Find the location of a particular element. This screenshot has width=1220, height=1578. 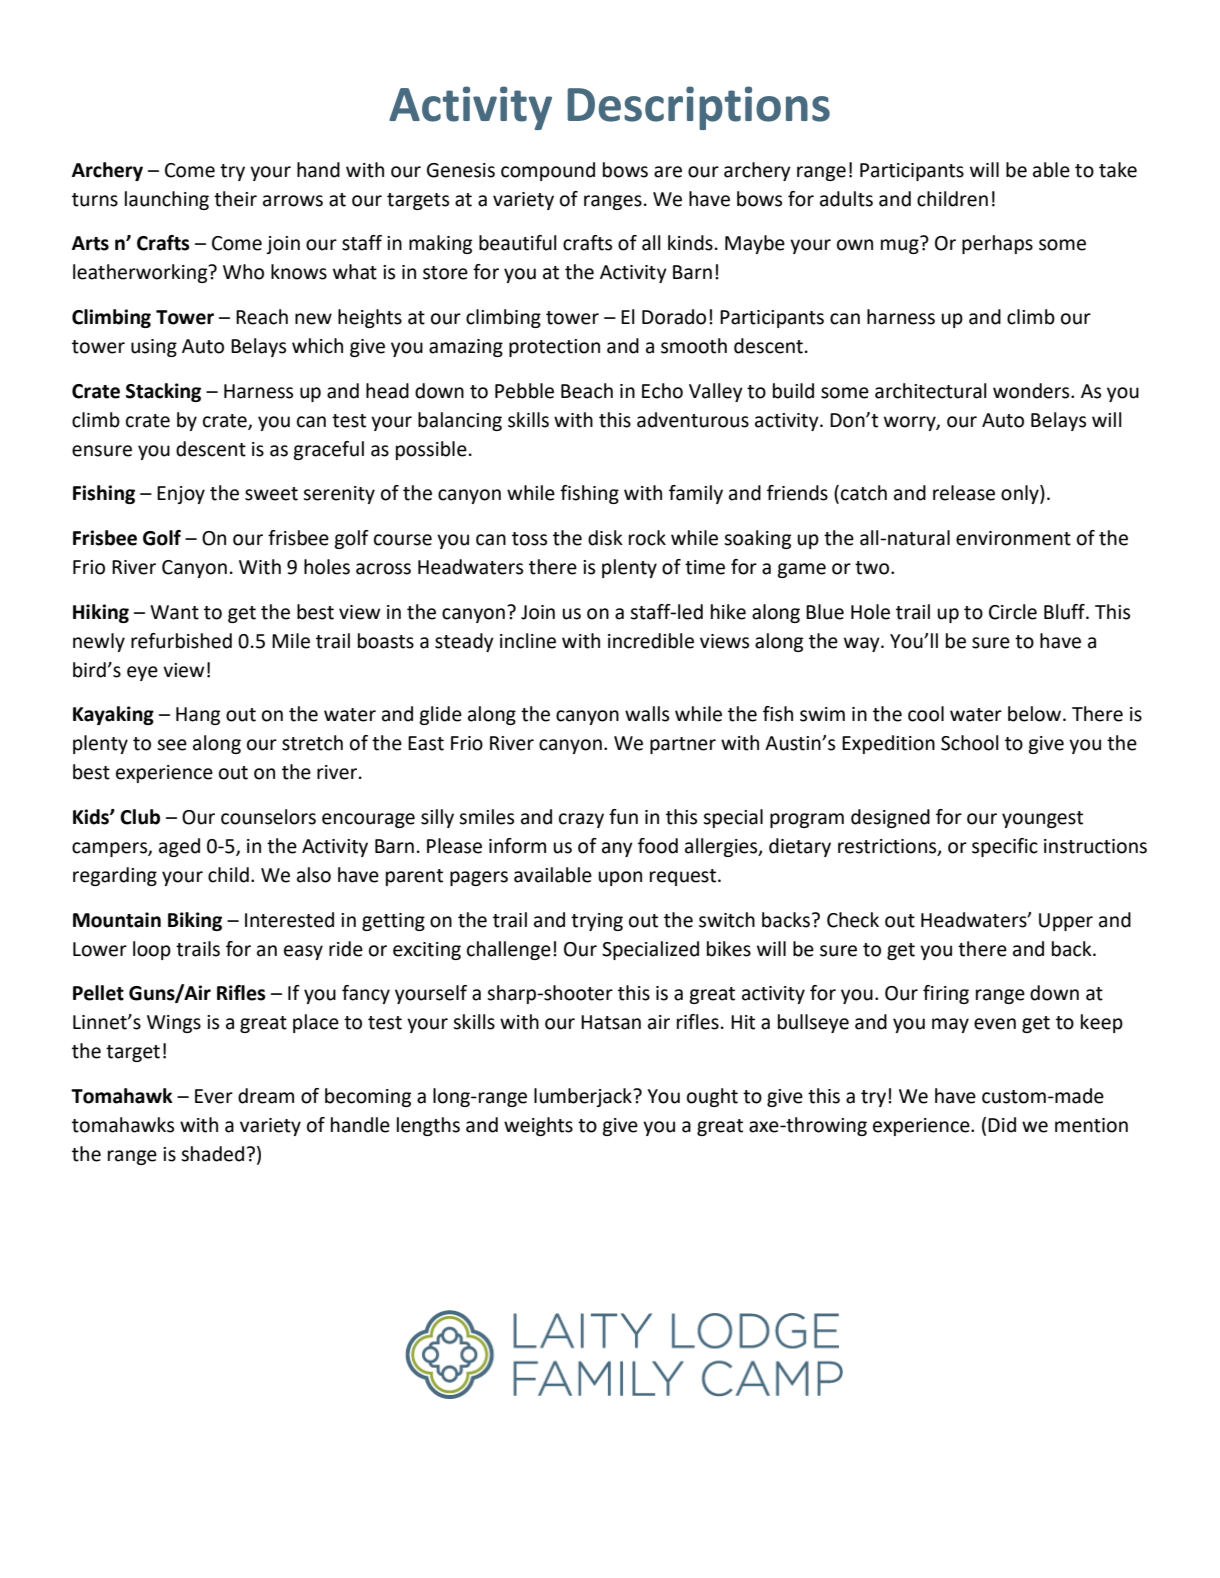

their is located at coordinates (235, 199).
